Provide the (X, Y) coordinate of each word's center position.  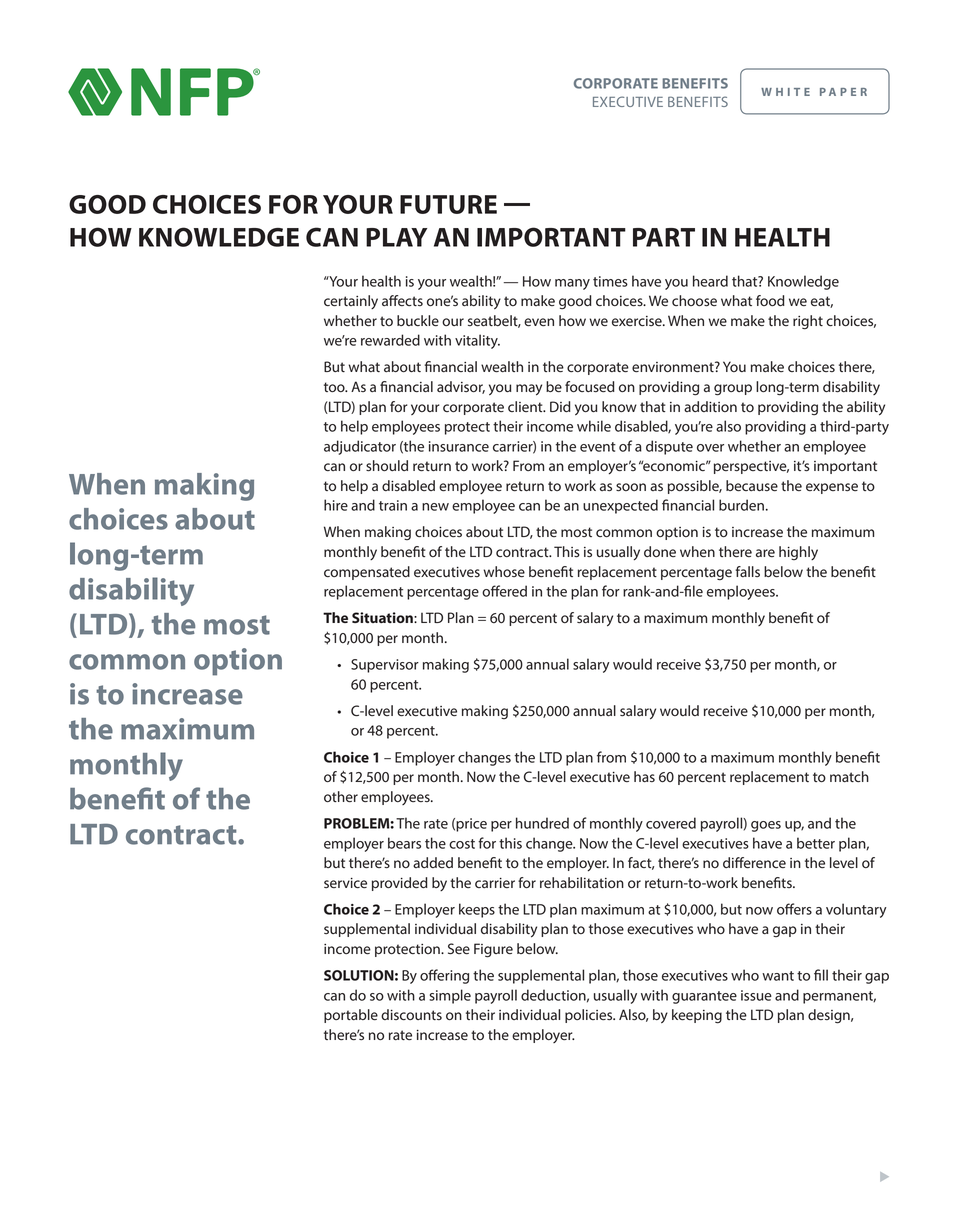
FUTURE (448, 204)
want (778, 976)
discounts (411, 1014)
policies (590, 1016)
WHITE (785, 92)
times (610, 281)
